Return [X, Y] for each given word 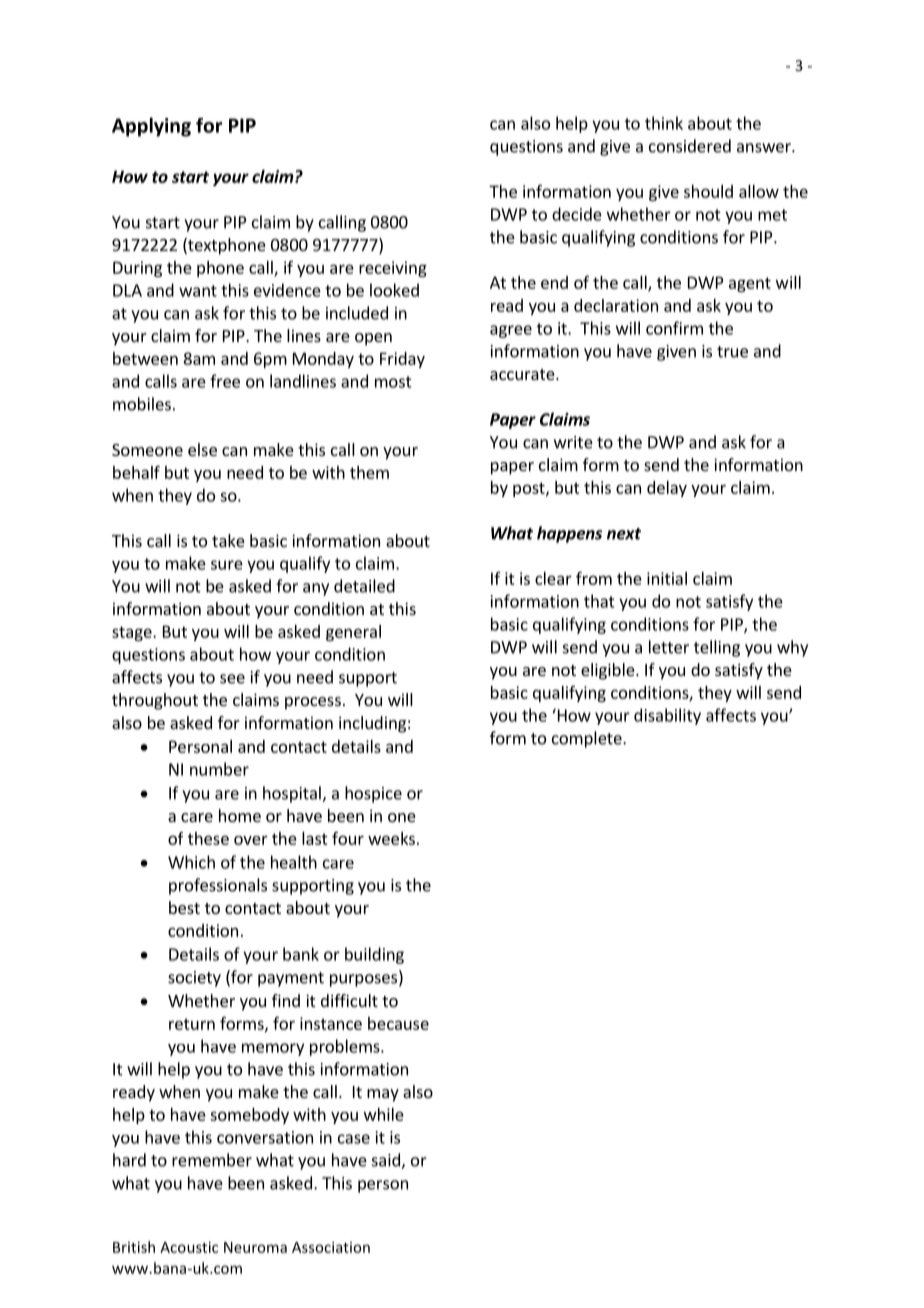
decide [577, 214]
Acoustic [189, 1247]
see [232, 679]
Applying [151, 127]
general [353, 633]
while [384, 1114]
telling [717, 648]
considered [690, 146]
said [387, 1161]
